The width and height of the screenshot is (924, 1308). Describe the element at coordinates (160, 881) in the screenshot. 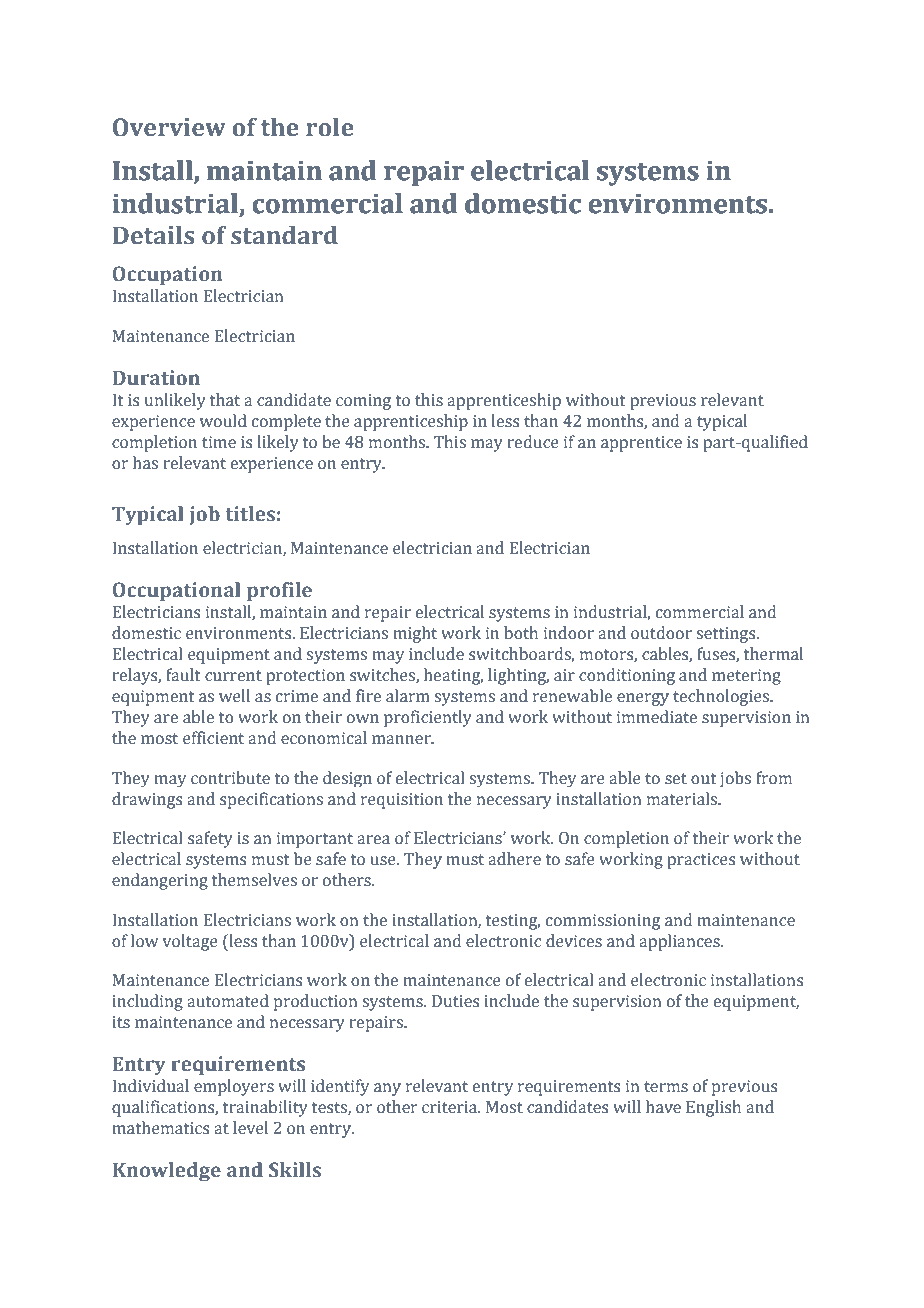

I see `endangering` at that location.
